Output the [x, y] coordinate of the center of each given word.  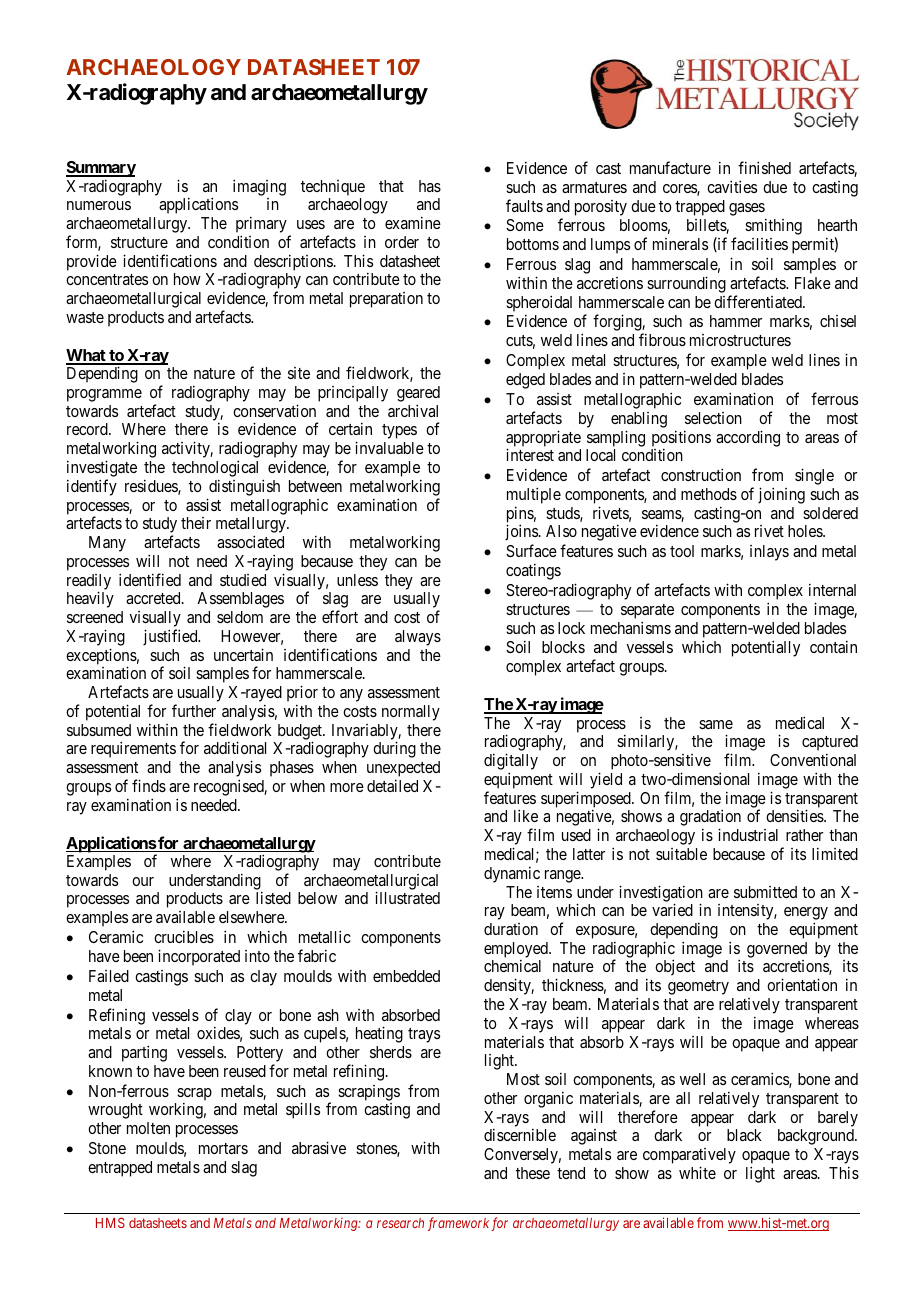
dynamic [512, 874]
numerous [99, 205]
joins [521, 532]
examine [413, 222]
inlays [769, 553]
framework [458, 1224]
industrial [748, 834]
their [196, 523]
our [143, 881]
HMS [110, 1222]
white [697, 1172]
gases [747, 209]
